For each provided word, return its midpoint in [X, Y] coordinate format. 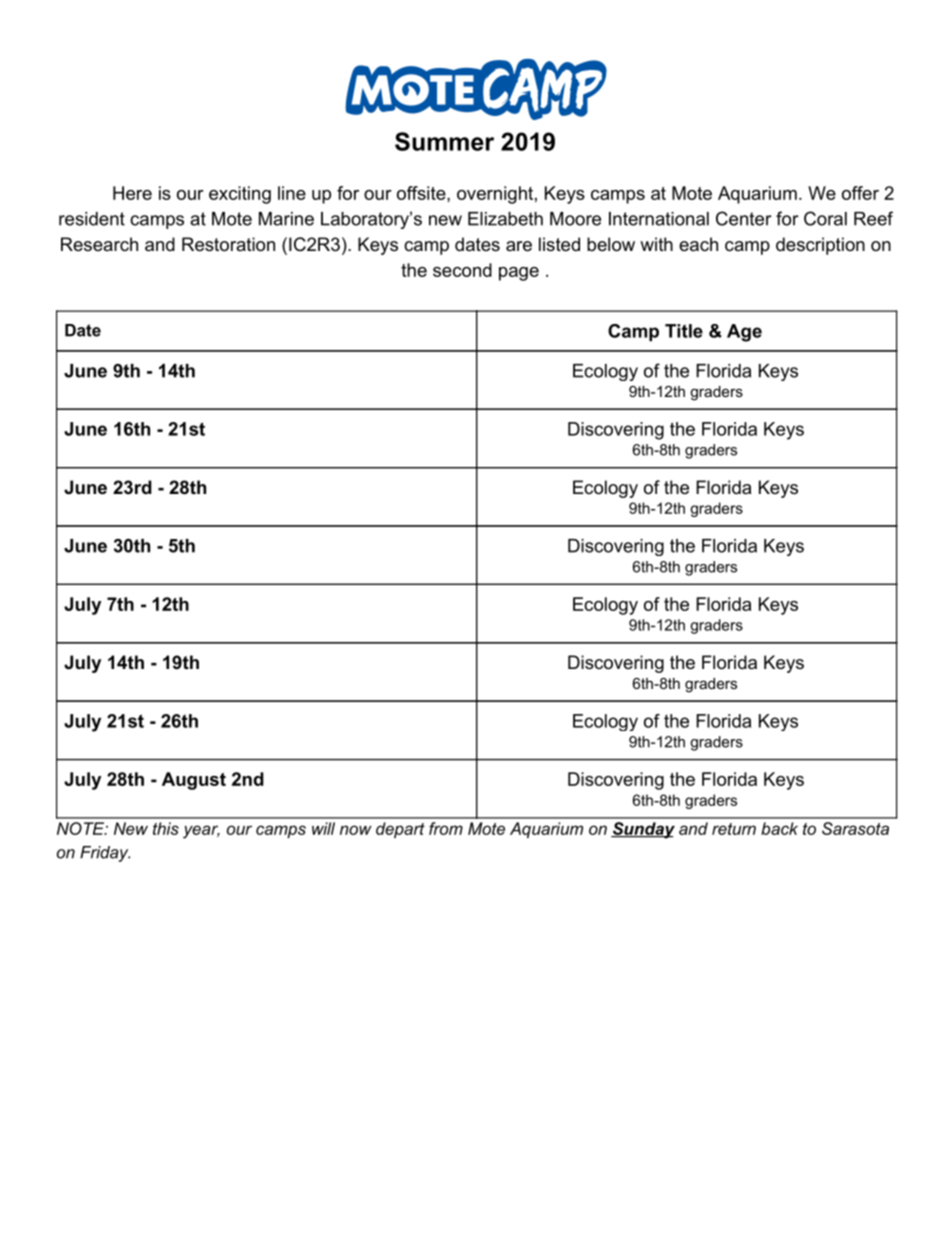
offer [860, 193]
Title [684, 331]
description [820, 246]
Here [132, 193]
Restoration [228, 244]
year [201, 832]
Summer [444, 141]
